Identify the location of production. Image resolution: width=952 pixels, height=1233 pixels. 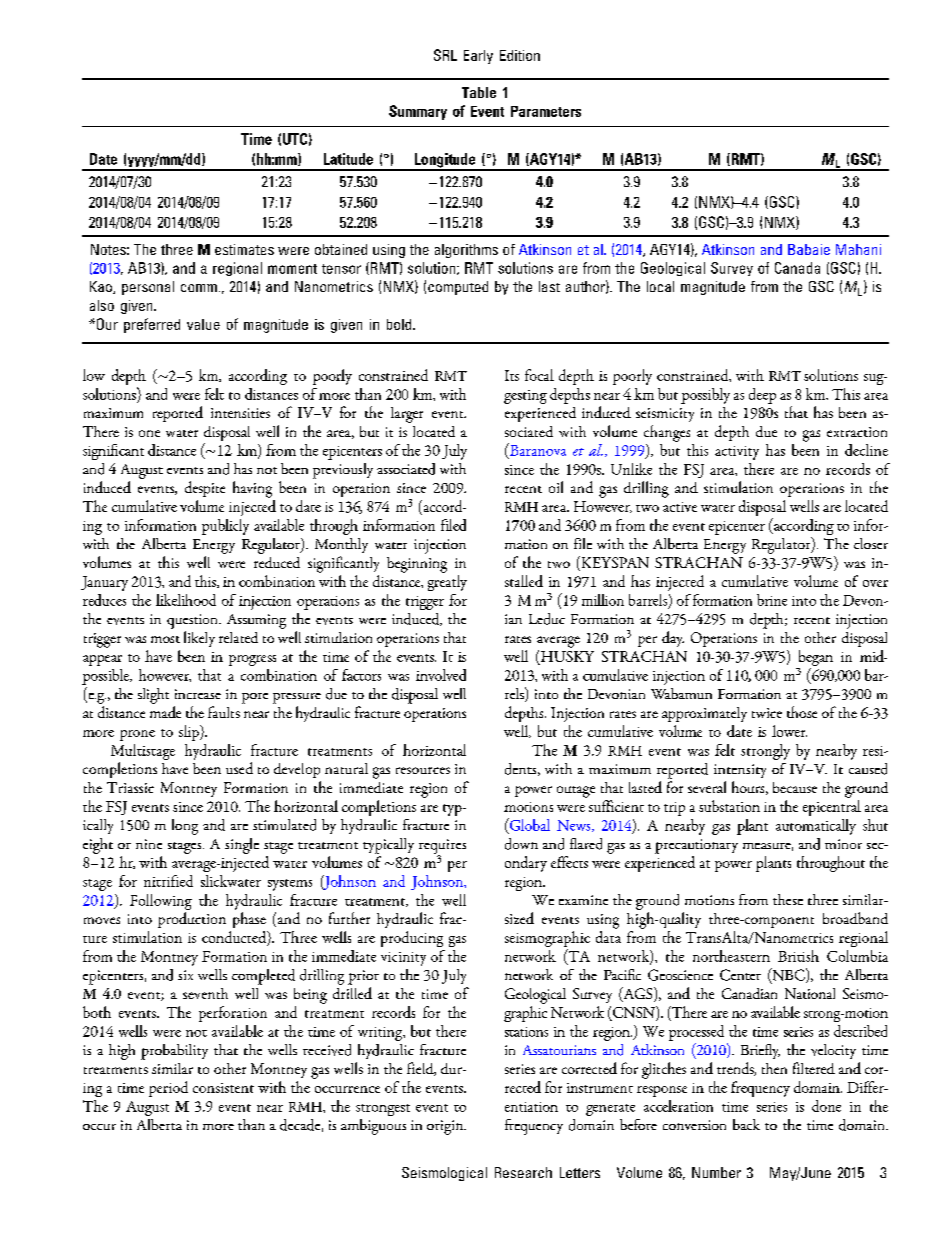
(192, 920).
